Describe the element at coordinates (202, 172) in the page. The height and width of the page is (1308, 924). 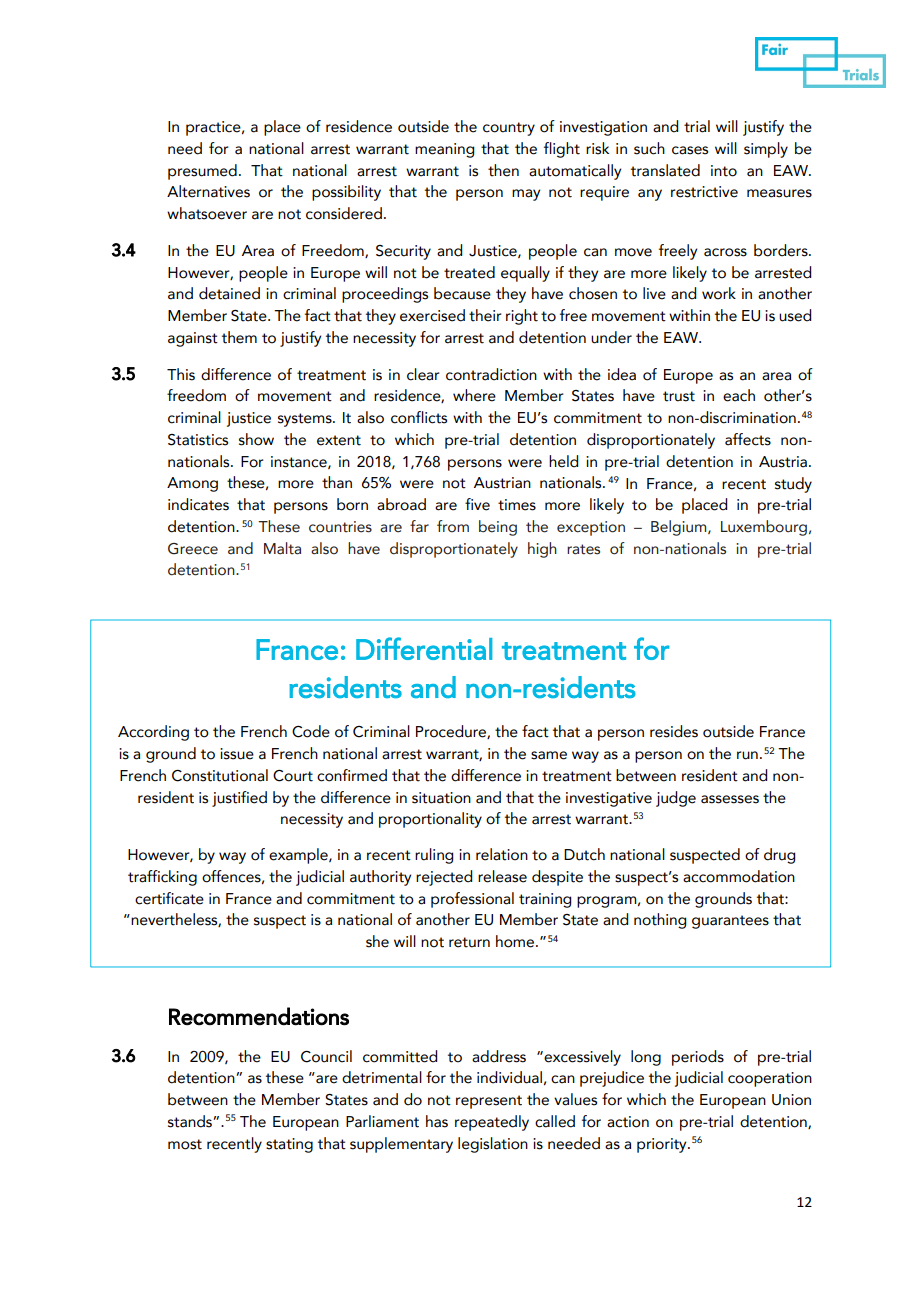
I see `presumed` at that location.
